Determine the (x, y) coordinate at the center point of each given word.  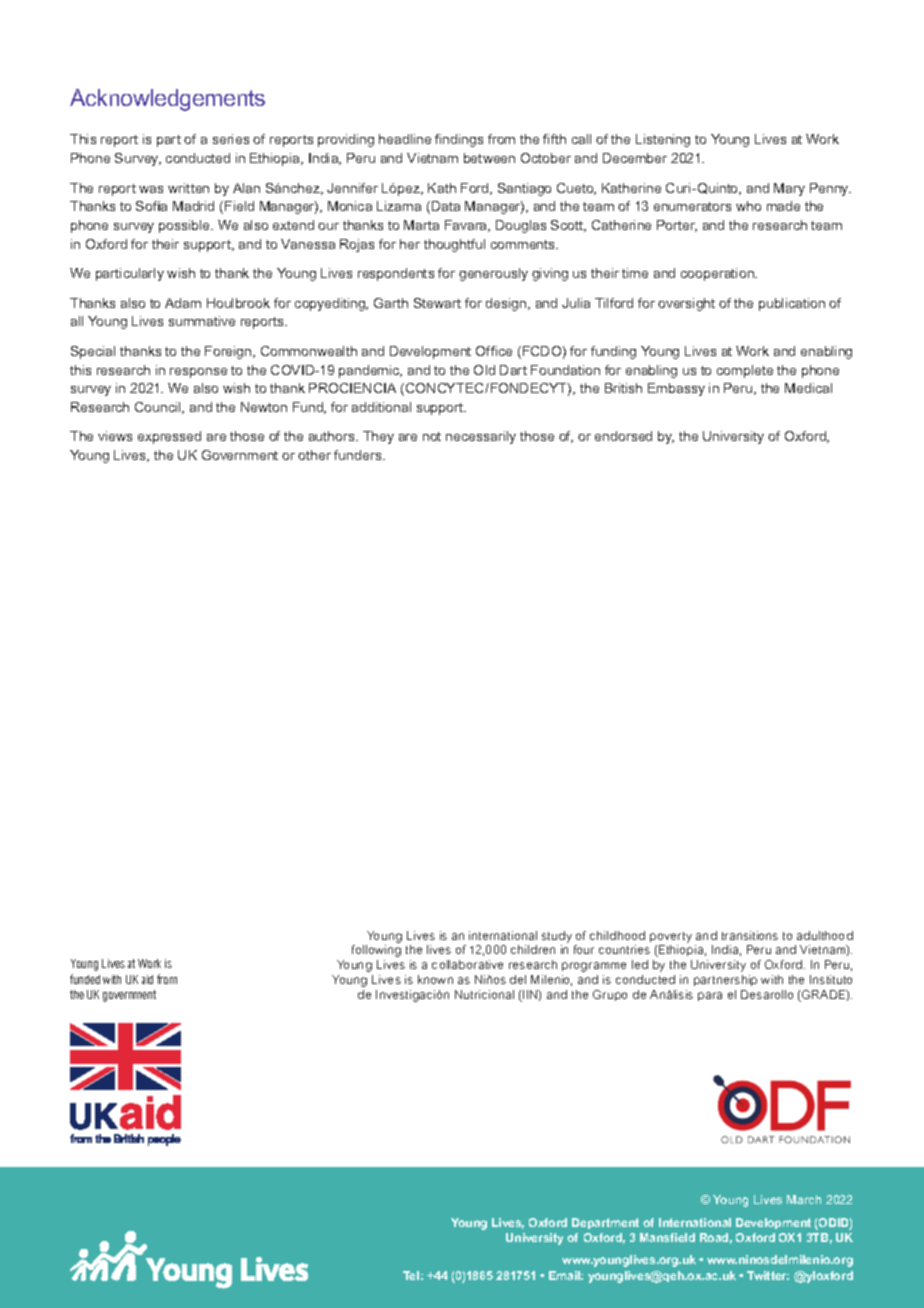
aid (147, 979)
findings (459, 140)
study (557, 937)
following (376, 951)
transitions (750, 935)
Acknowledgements (167, 100)
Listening (663, 140)
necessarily (481, 437)
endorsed (623, 436)
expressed (169, 437)
